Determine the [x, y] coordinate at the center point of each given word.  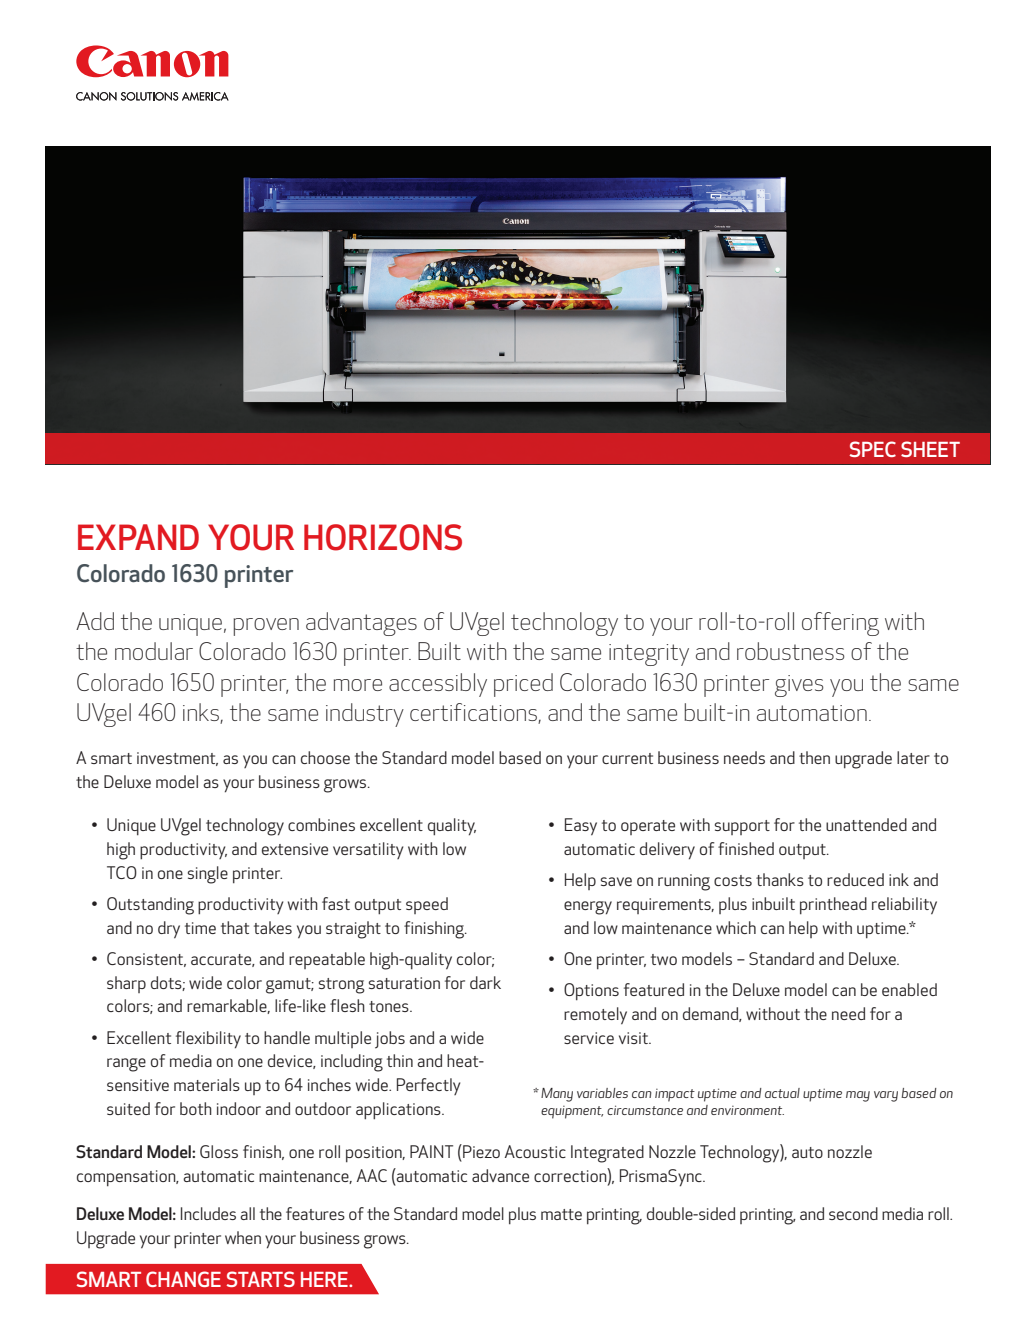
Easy [581, 827]
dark [485, 982]
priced [523, 685]
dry [169, 930]
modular [154, 651]
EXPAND [138, 537]
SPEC [872, 449]
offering [840, 624]
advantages [361, 624]
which [736, 927]
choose [325, 757]
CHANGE [183, 1279]
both [196, 1108]
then [814, 757]
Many [557, 1095]
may [858, 1096]
